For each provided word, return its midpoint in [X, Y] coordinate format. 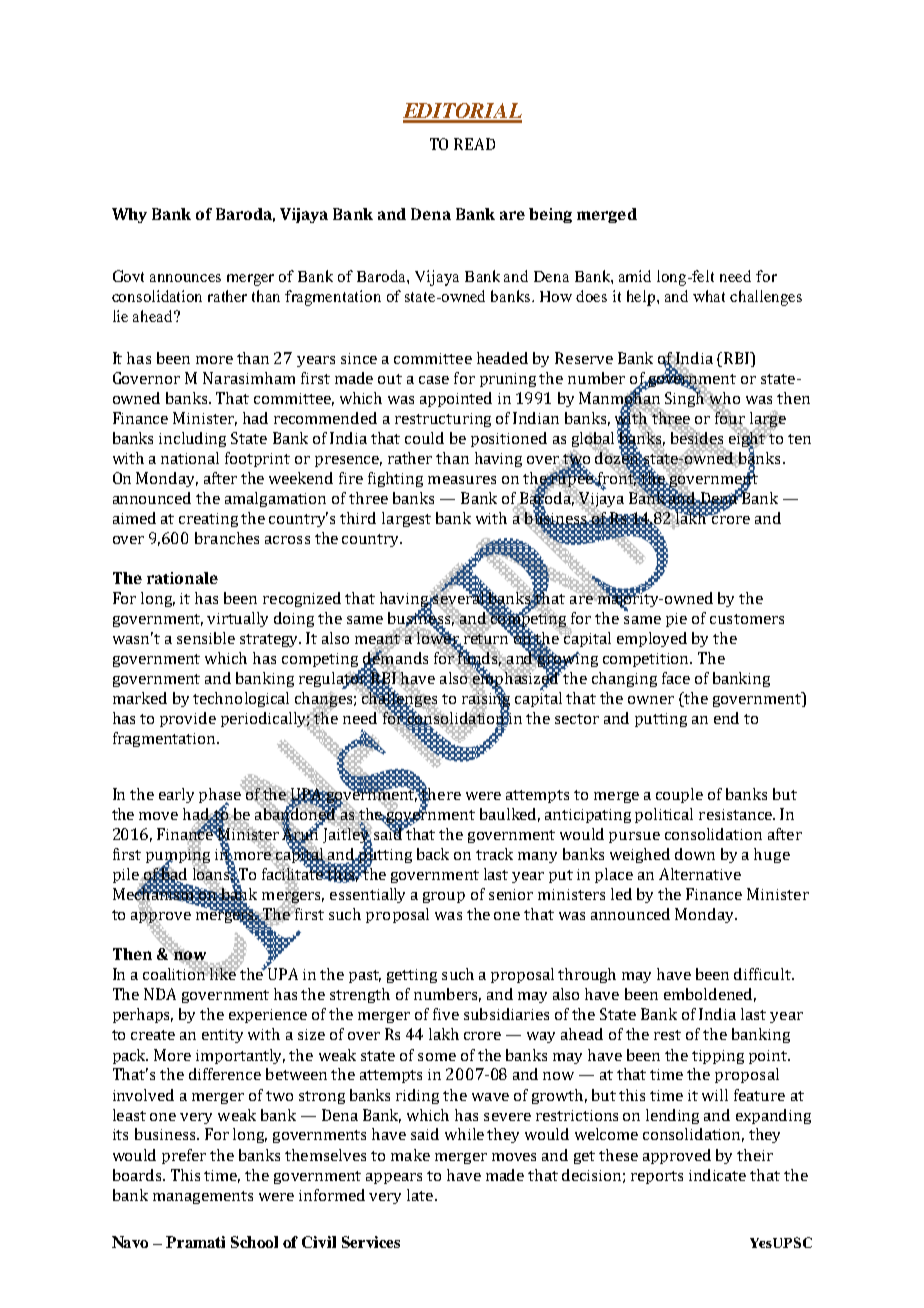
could [424, 438]
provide [188, 719]
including [192, 439]
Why [129, 215]
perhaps [143, 1015]
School [254, 1242]
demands [395, 658]
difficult [764, 974]
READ [474, 144]
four [729, 417]
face [676, 678]
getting [412, 976]
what [709, 296]
